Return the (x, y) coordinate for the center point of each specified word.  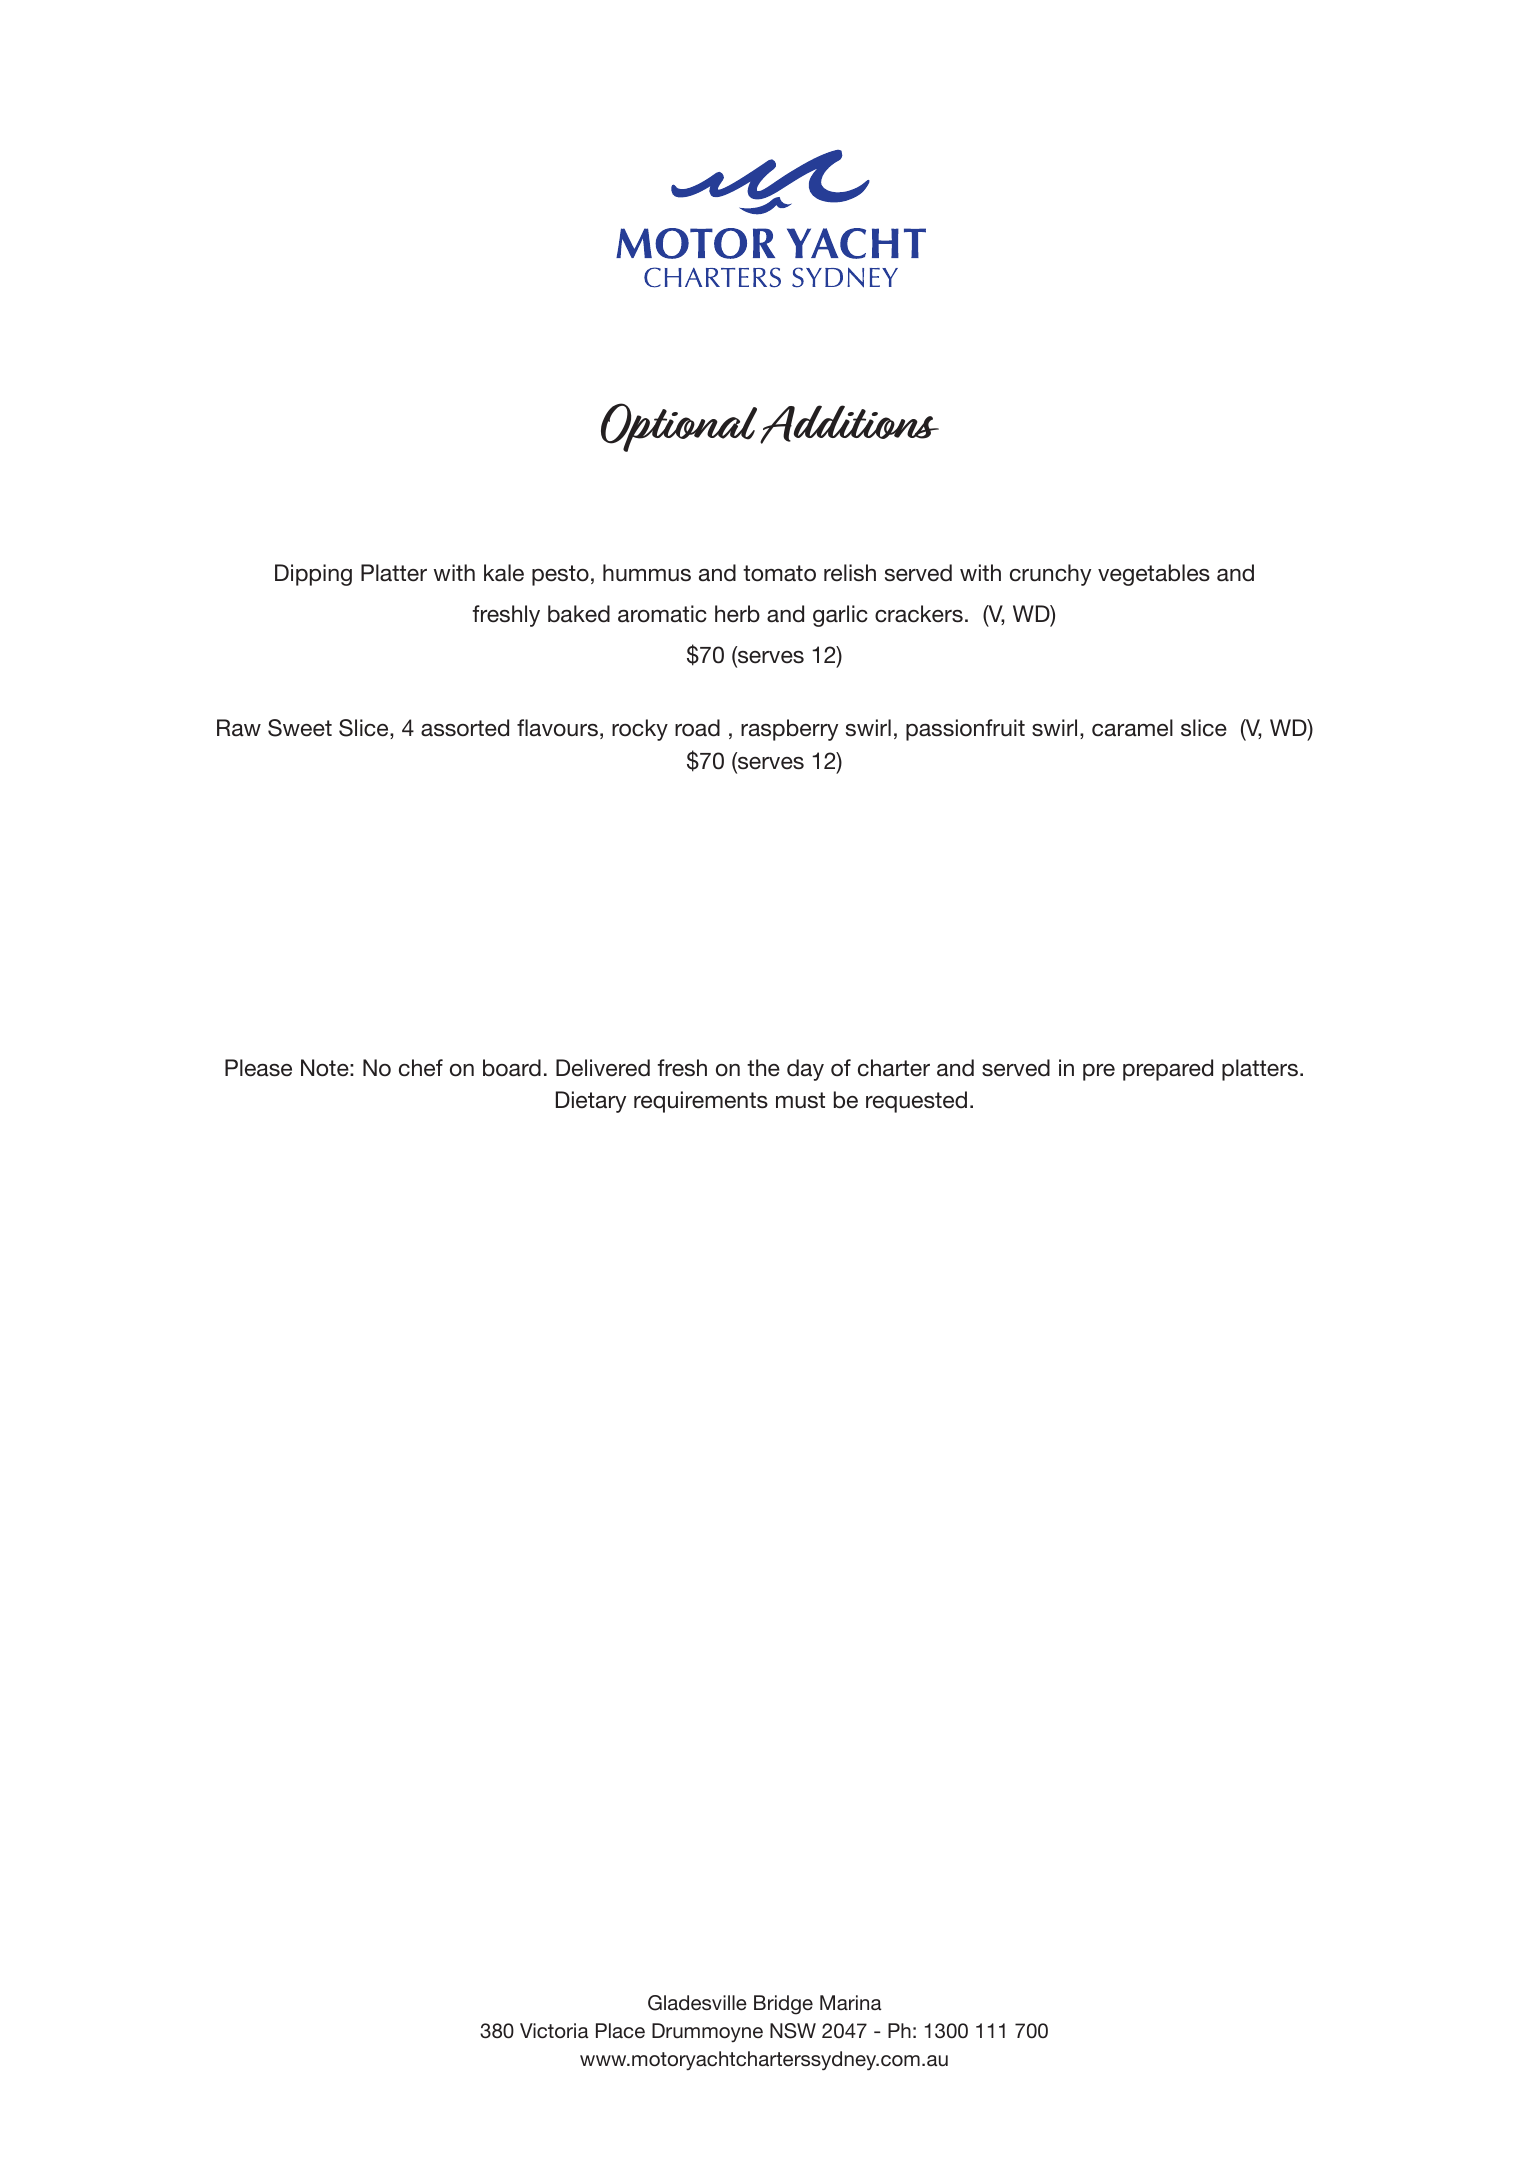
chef (421, 1068)
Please (258, 1068)
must (800, 1100)
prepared (1168, 1070)
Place (620, 2030)
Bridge (783, 2005)
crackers (919, 614)
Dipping (313, 575)
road (697, 728)
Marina (851, 2002)
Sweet (300, 728)
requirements (701, 1102)
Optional (679, 427)
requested (916, 1102)
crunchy (1050, 575)
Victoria (554, 2030)
